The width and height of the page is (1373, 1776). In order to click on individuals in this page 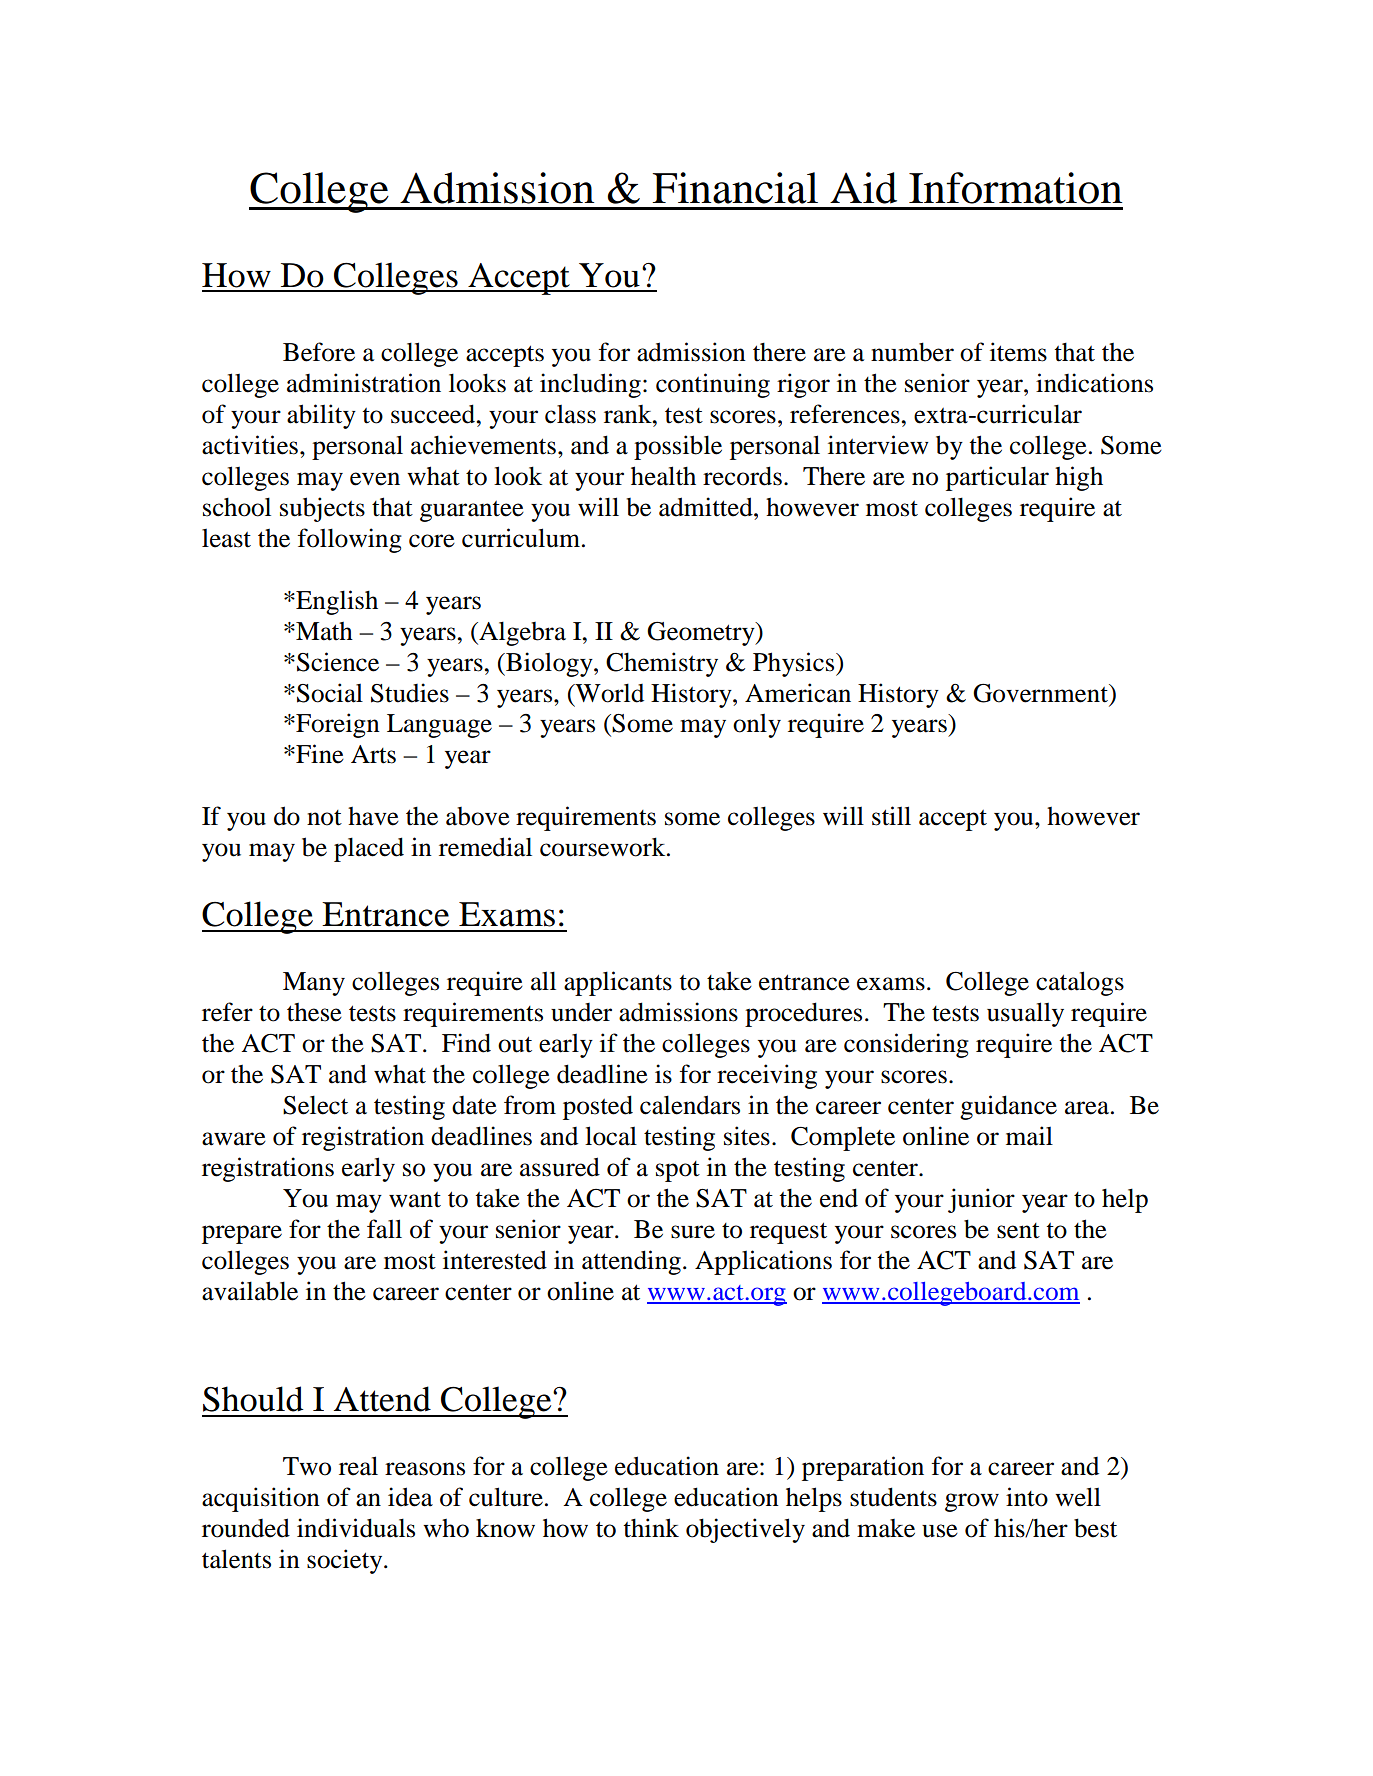, I will do `click(356, 1528)`.
